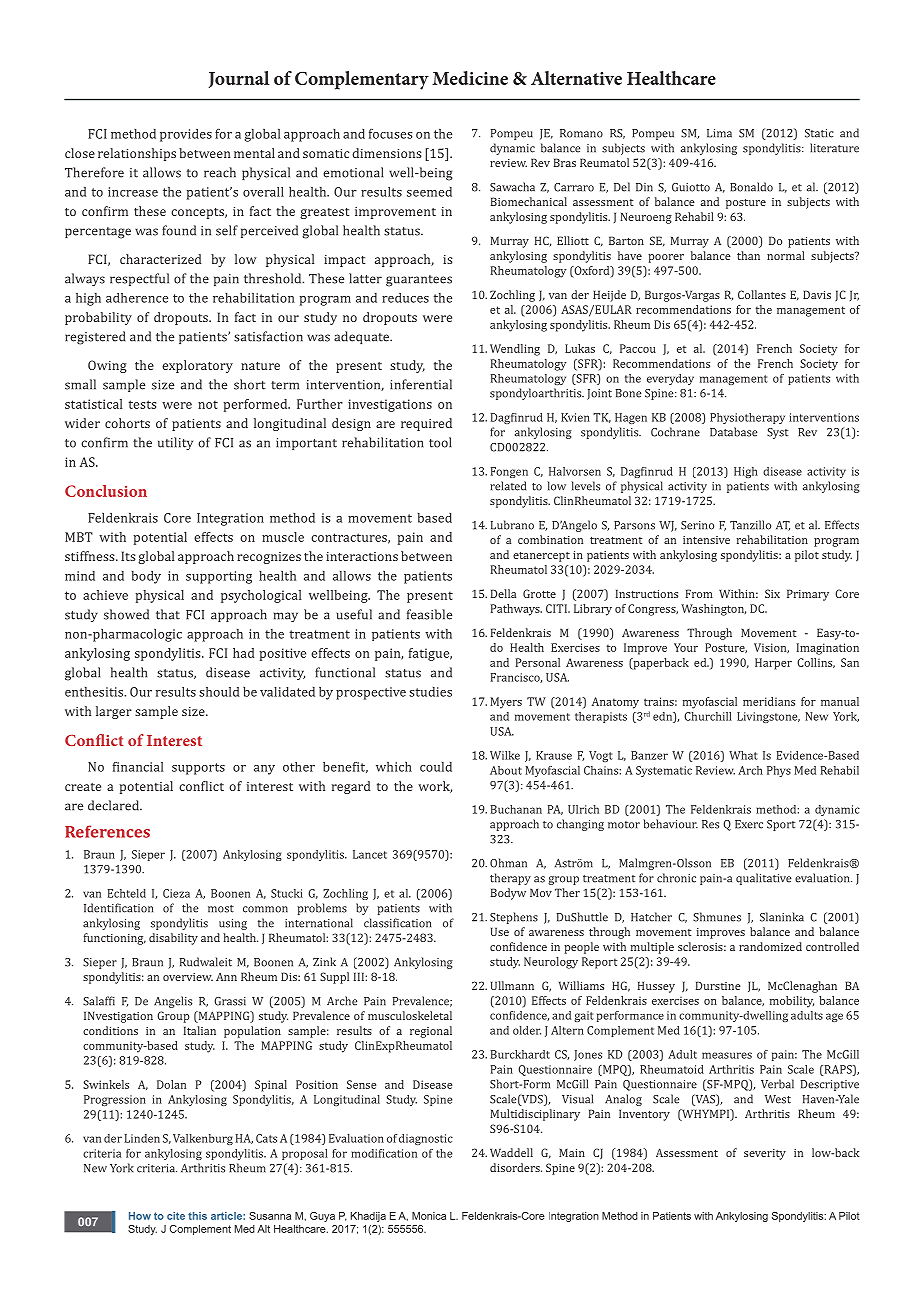 This screenshot has height=1308, width=924. What do you see at coordinates (770, 946) in the screenshot?
I see `randomized` at bounding box center [770, 946].
